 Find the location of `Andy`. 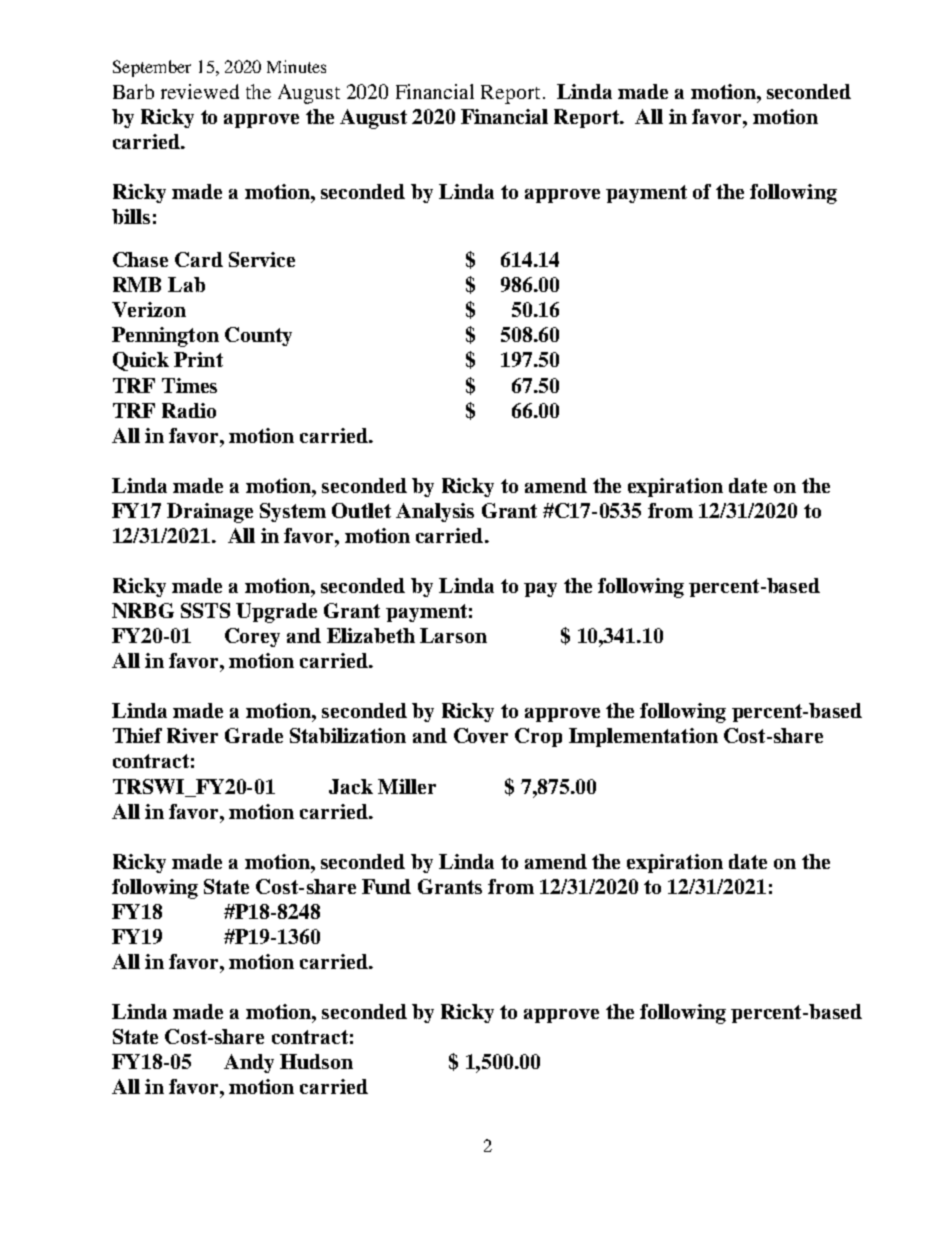

Andy is located at coordinates (249, 1063).
